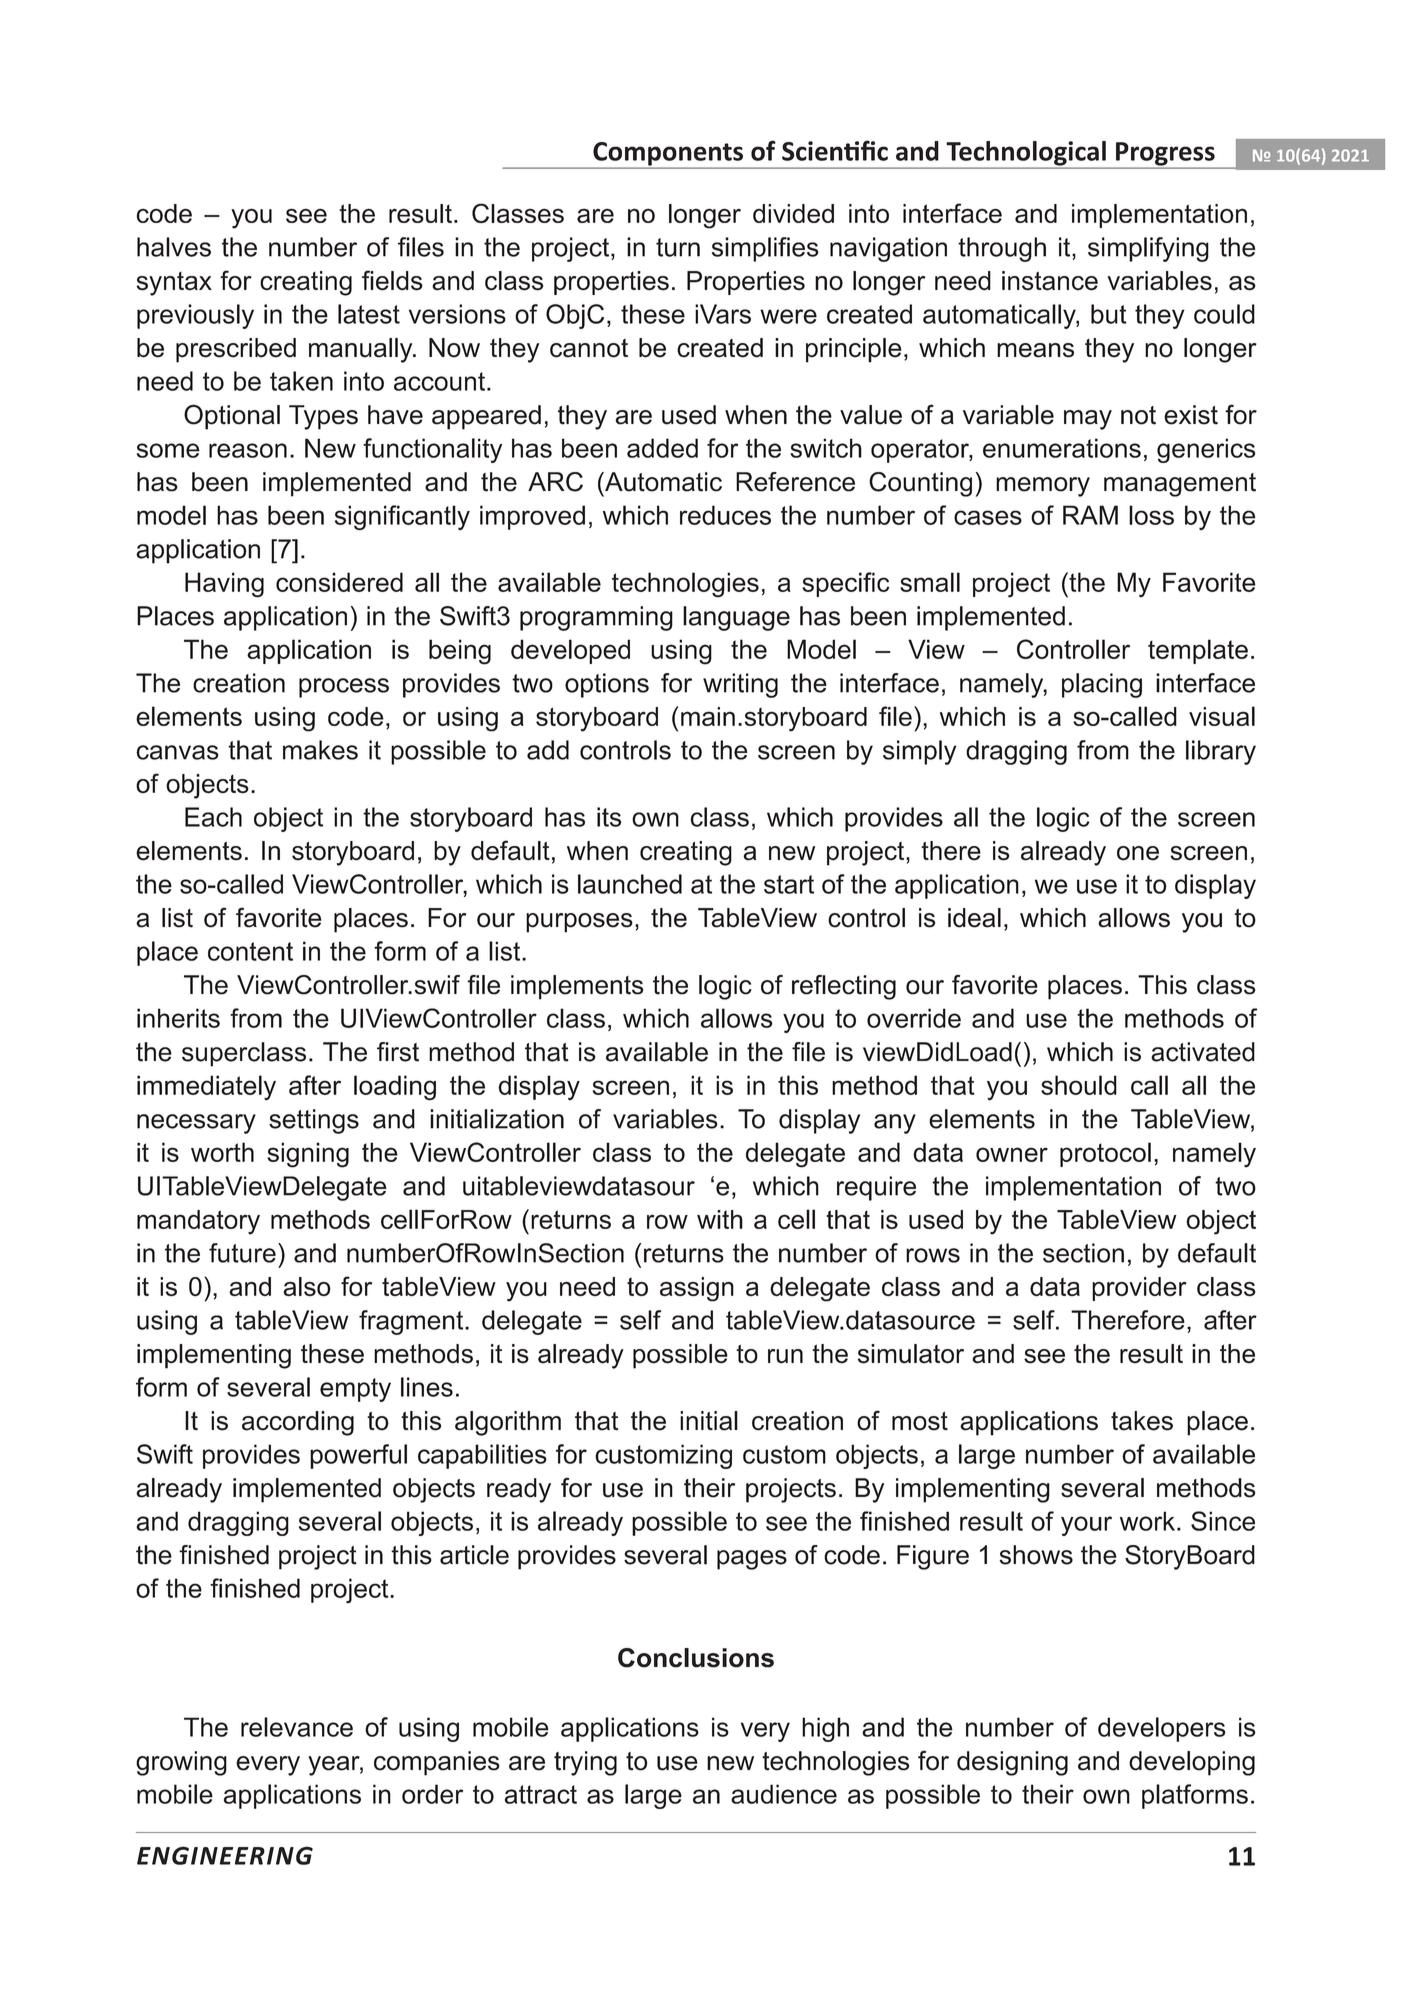 This screenshot has width=1426, height=2016. What do you see at coordinates (1148, 249) in the screenshot?
I see `simplifying` at bounding box center [1148, 249].
